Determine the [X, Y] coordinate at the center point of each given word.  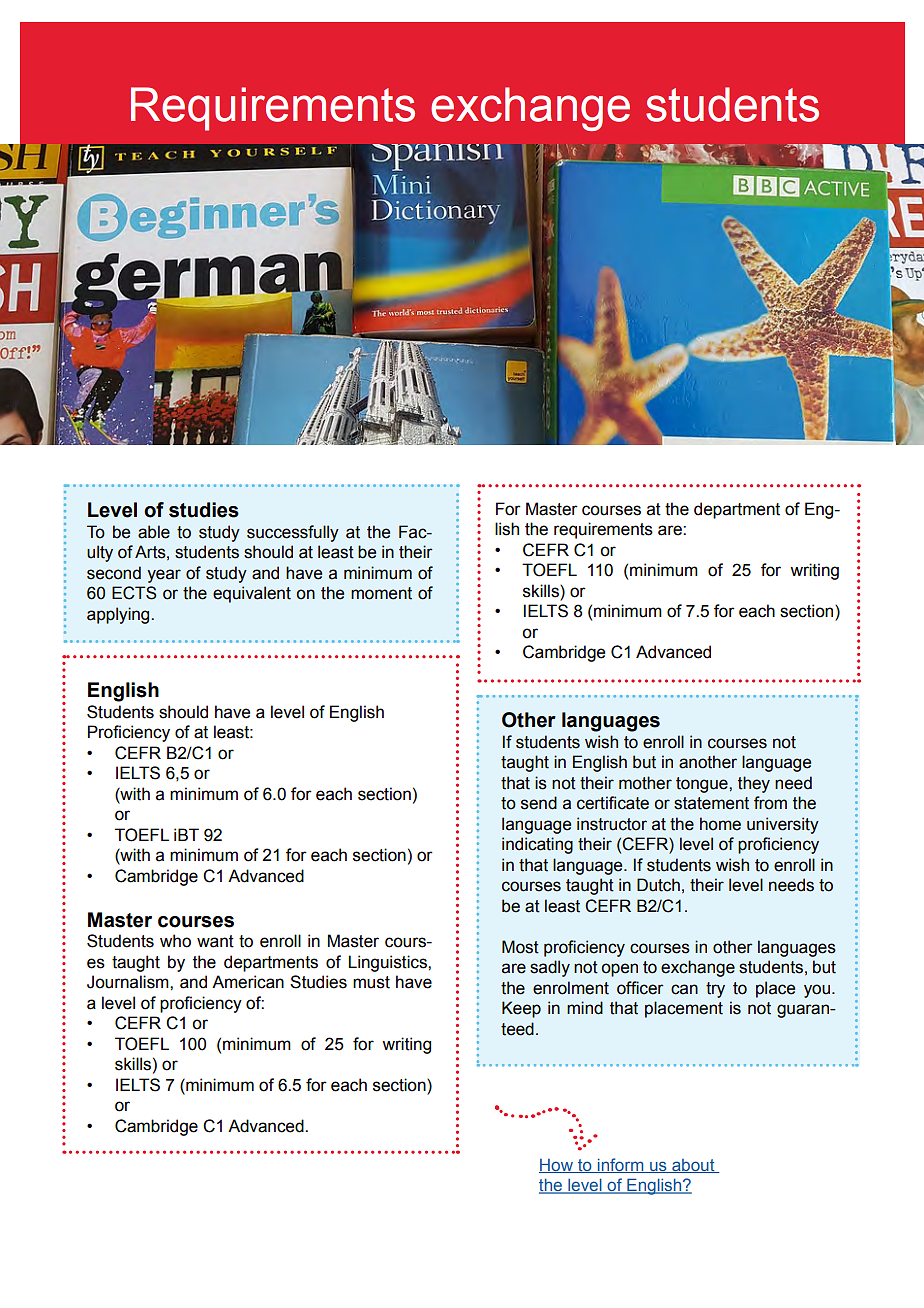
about [693, 1166]
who [175, 941]
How [557, 1166]
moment [381, 593]
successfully [293, 533]
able [154, 532]
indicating [537, 845]
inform [621, 1165]
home [720, 824]
